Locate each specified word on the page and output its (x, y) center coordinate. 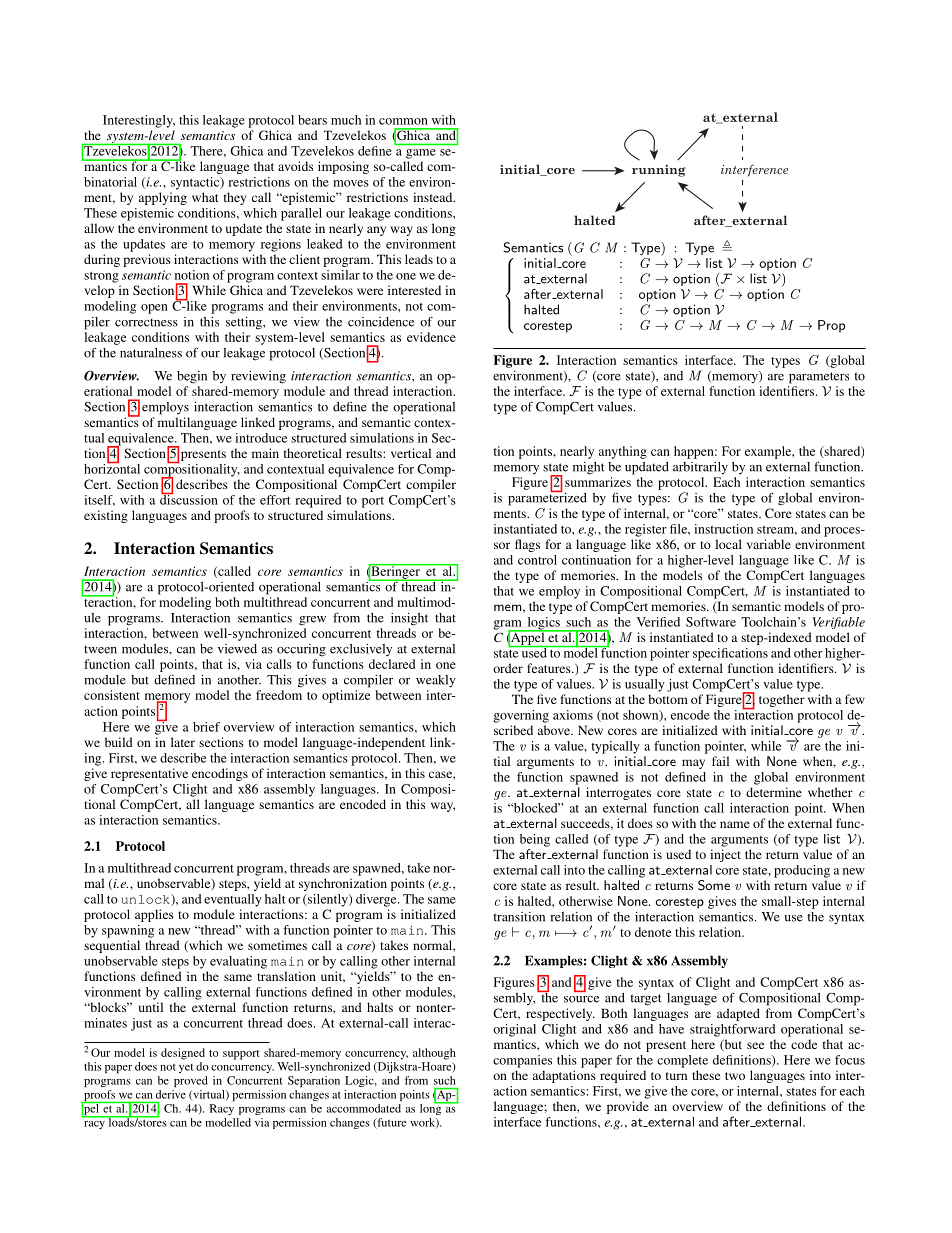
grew (312, 621)
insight (409, 619)
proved (191, 1081)
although (434, 1054)
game (421, 154)
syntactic (196, 183)
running (659, 171)
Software (711, 622)
